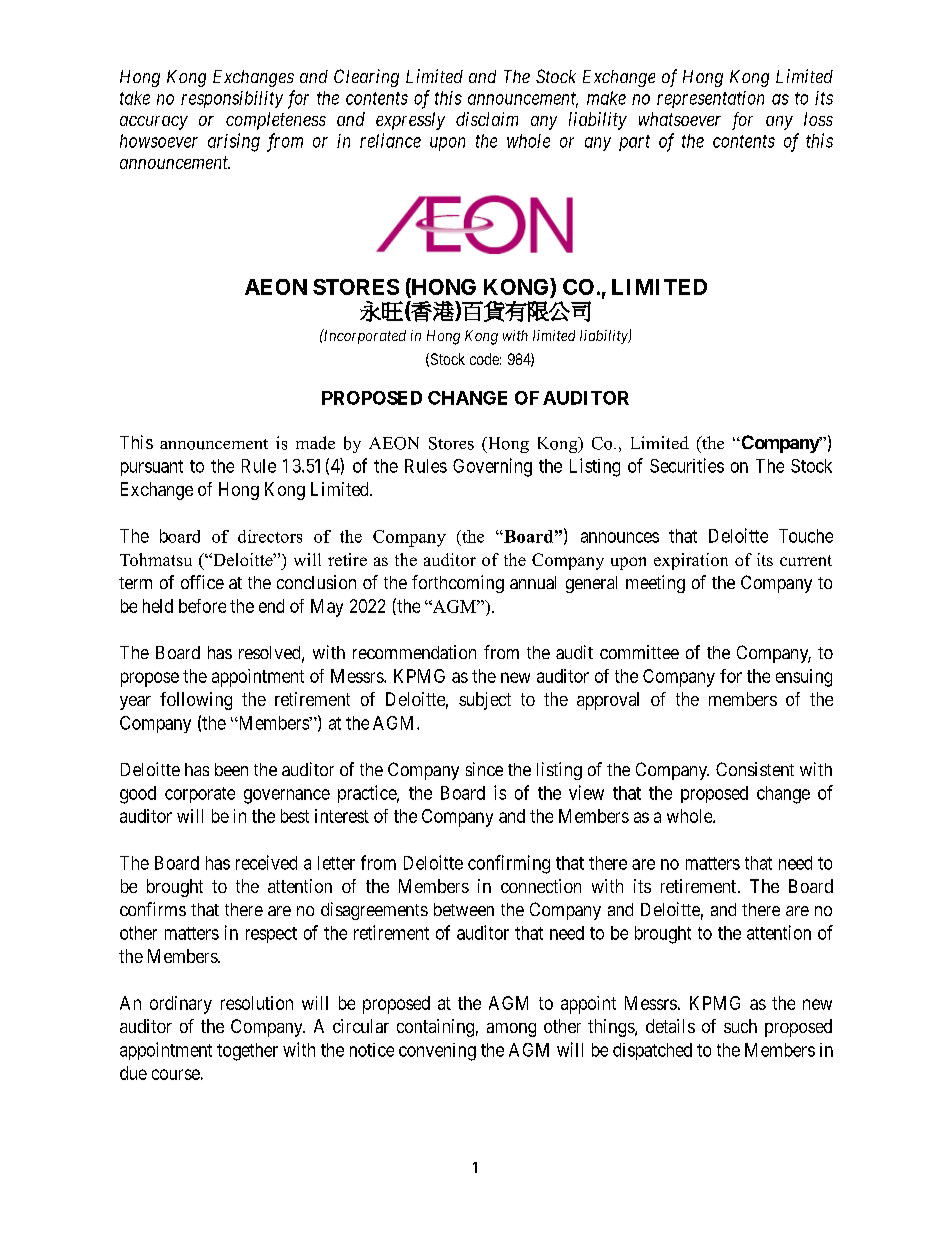 Image resolution: width=952 pixels, height=1233 pixels. I want to click on together, so click(247, 1052).
